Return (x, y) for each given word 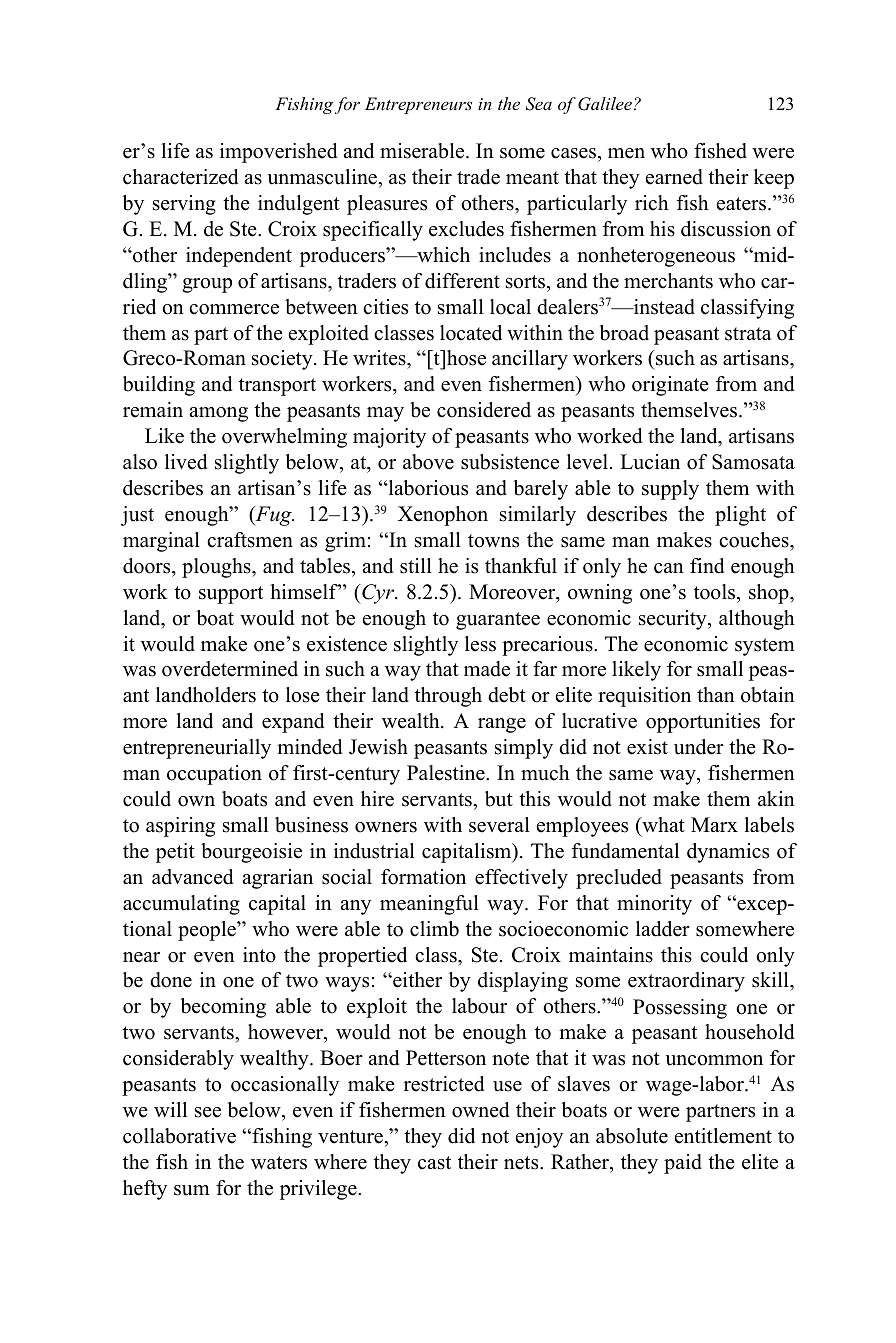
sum (192, 1190)
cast (434, 1163)
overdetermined (230, 669)
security (674, 620)
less (480, 644)
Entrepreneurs (418, 105)
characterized (180, 177)
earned (674, 177)
